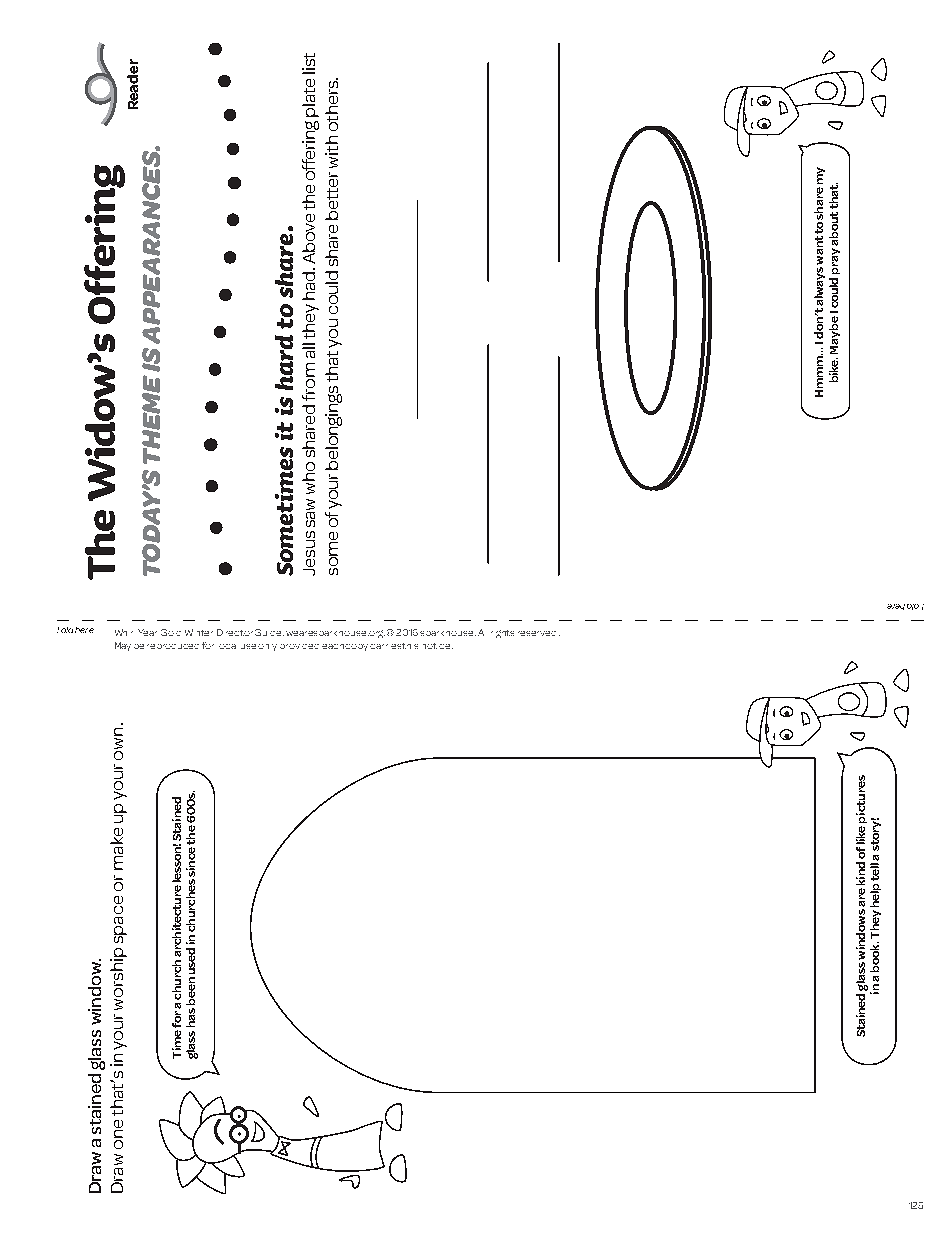 This screenshot has width=952, height=1237. I want to click on carries, so click(386, 646).
